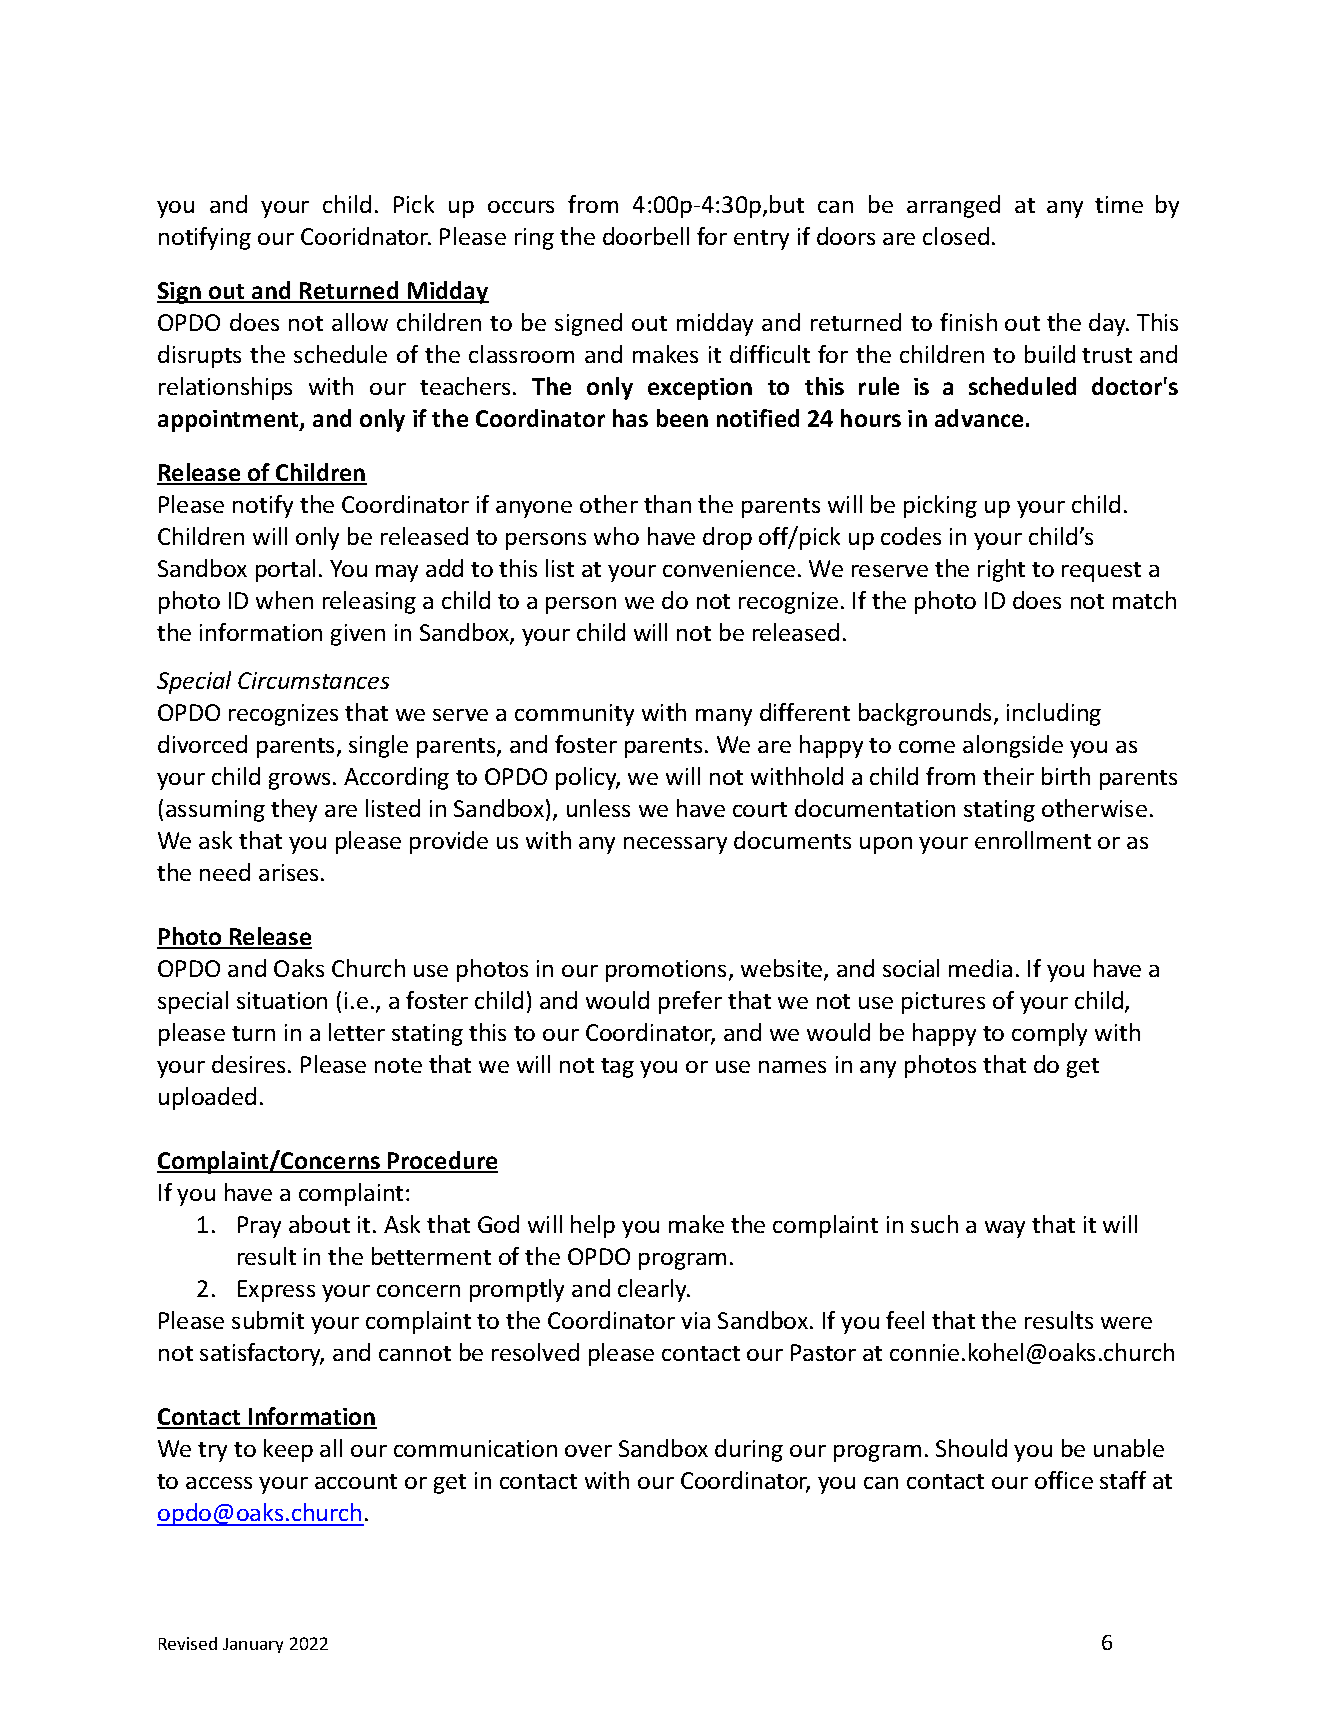  I want to click on doorbell, so click(646, 236).
